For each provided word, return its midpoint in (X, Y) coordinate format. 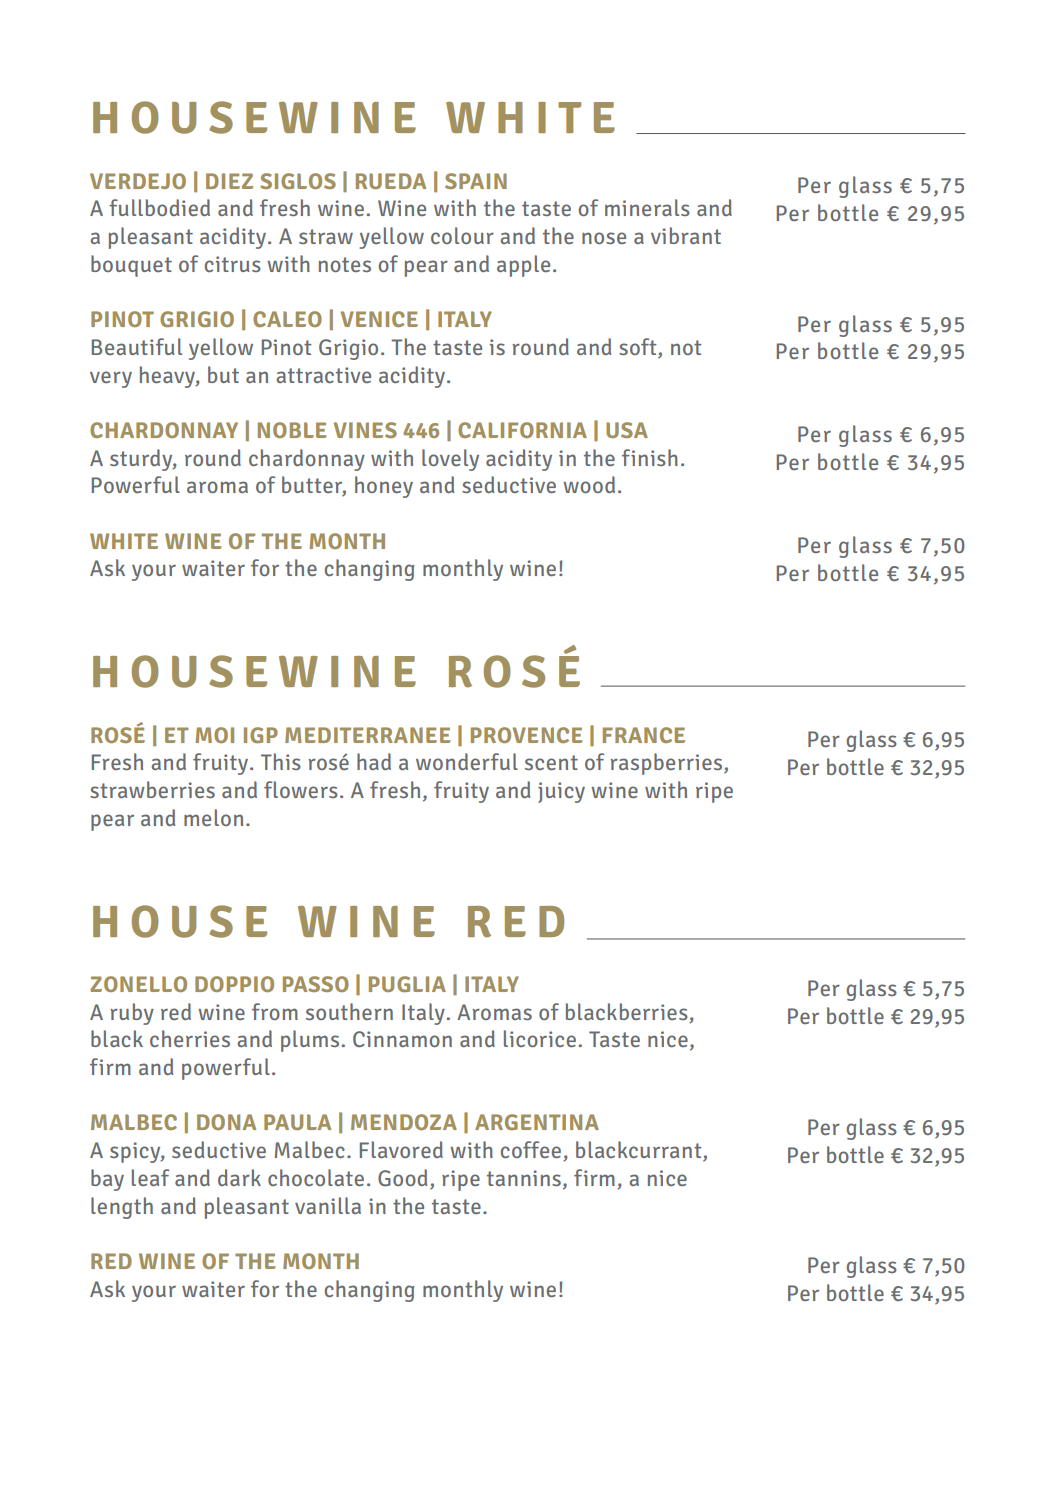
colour (462, 235)
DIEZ (229, 181)
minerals (647, 207)
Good (402, 1177)
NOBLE (292, 430)
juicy (561, 792)
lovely (450, 460)
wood (589, 484)
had (374, 761)
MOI (214, 735)
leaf (150, 1177)
